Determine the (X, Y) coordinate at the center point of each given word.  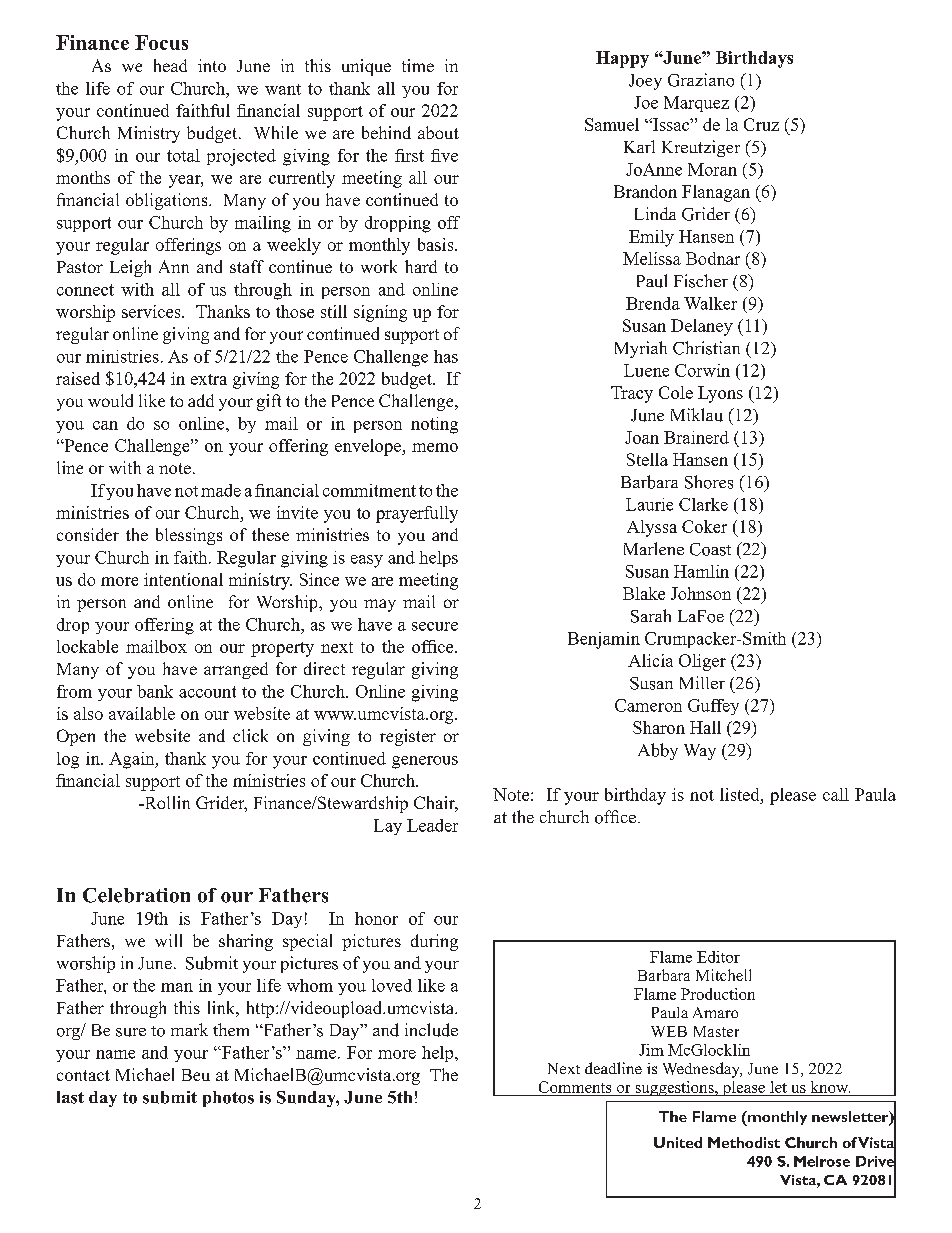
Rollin (166, 802)
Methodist (744, 1142)
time (418, 65)
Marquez (696, 104)
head (170, 65)
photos (228, 1099)
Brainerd (696, 437)
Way (700, 752)
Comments (575, 1087)
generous (425, 762)
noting (434, 425)
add (201, 400)
